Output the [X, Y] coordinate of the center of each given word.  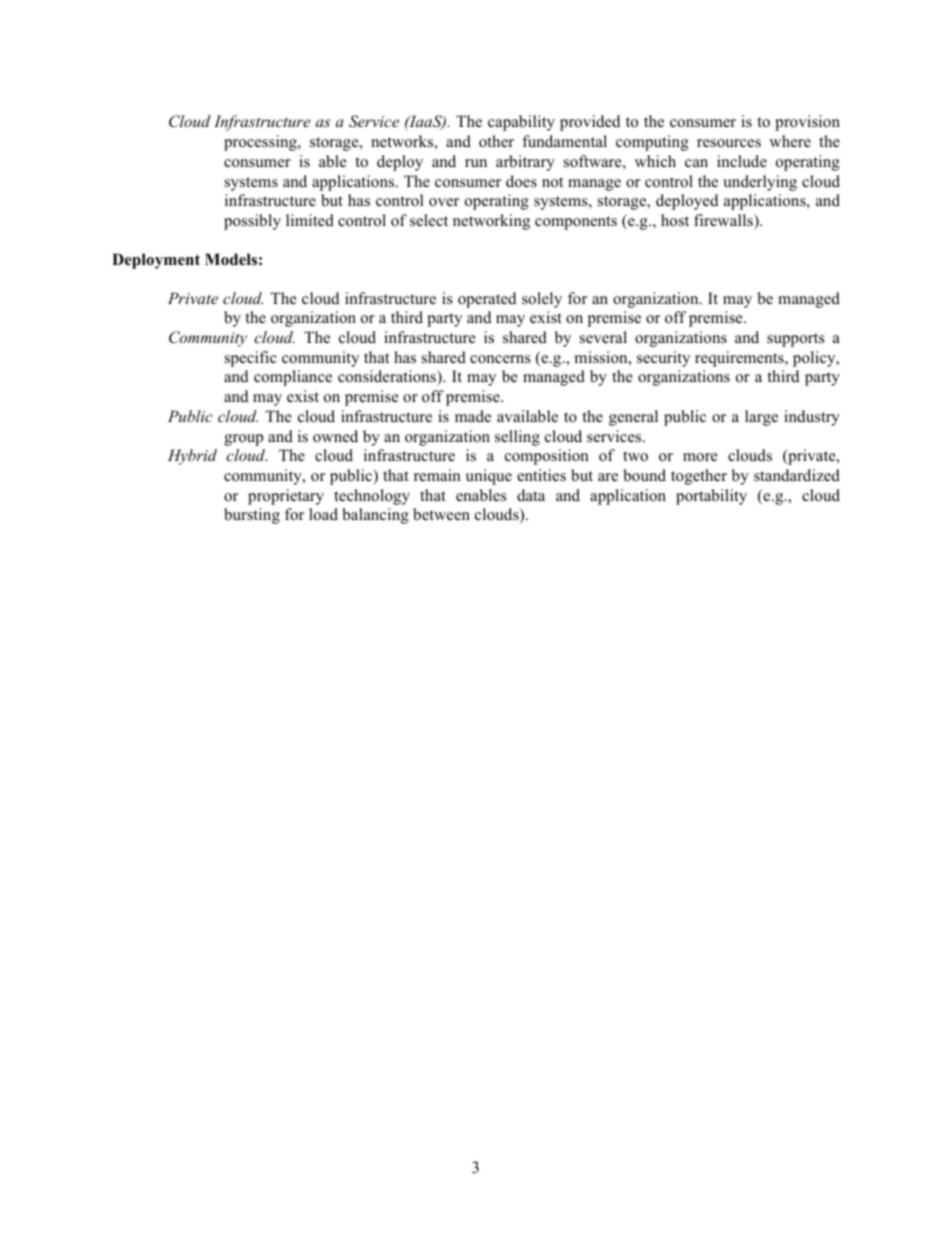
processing [261, 143]
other [496, 141]
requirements [740, 359]
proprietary [286, 497]
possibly [252, 222]
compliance [293, 378]
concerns [500, 359]
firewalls [724, 220]
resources [729, 143]
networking [491, 222]
